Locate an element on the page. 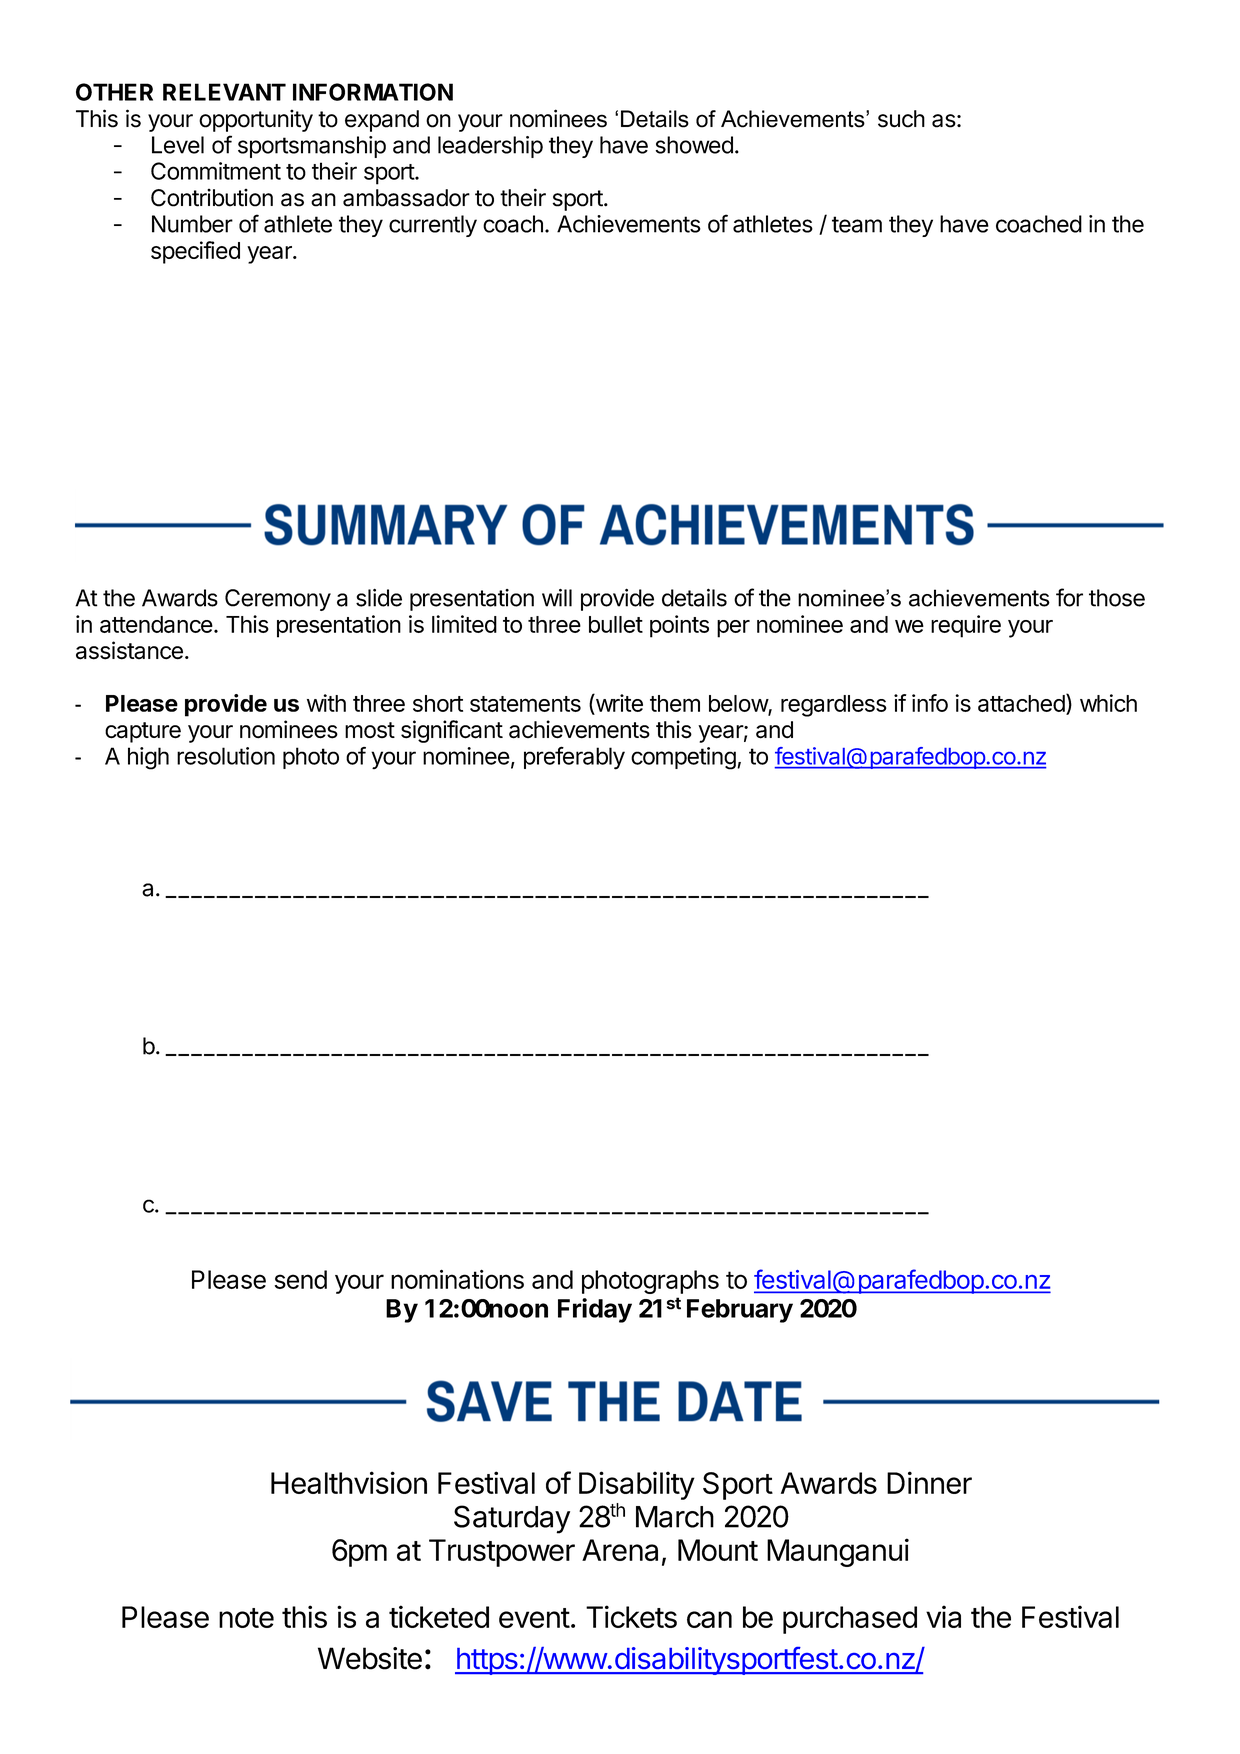 Image resolution: width=1240 pixels, height=1754 pixels. note is located at coordinates (246, 1618).
